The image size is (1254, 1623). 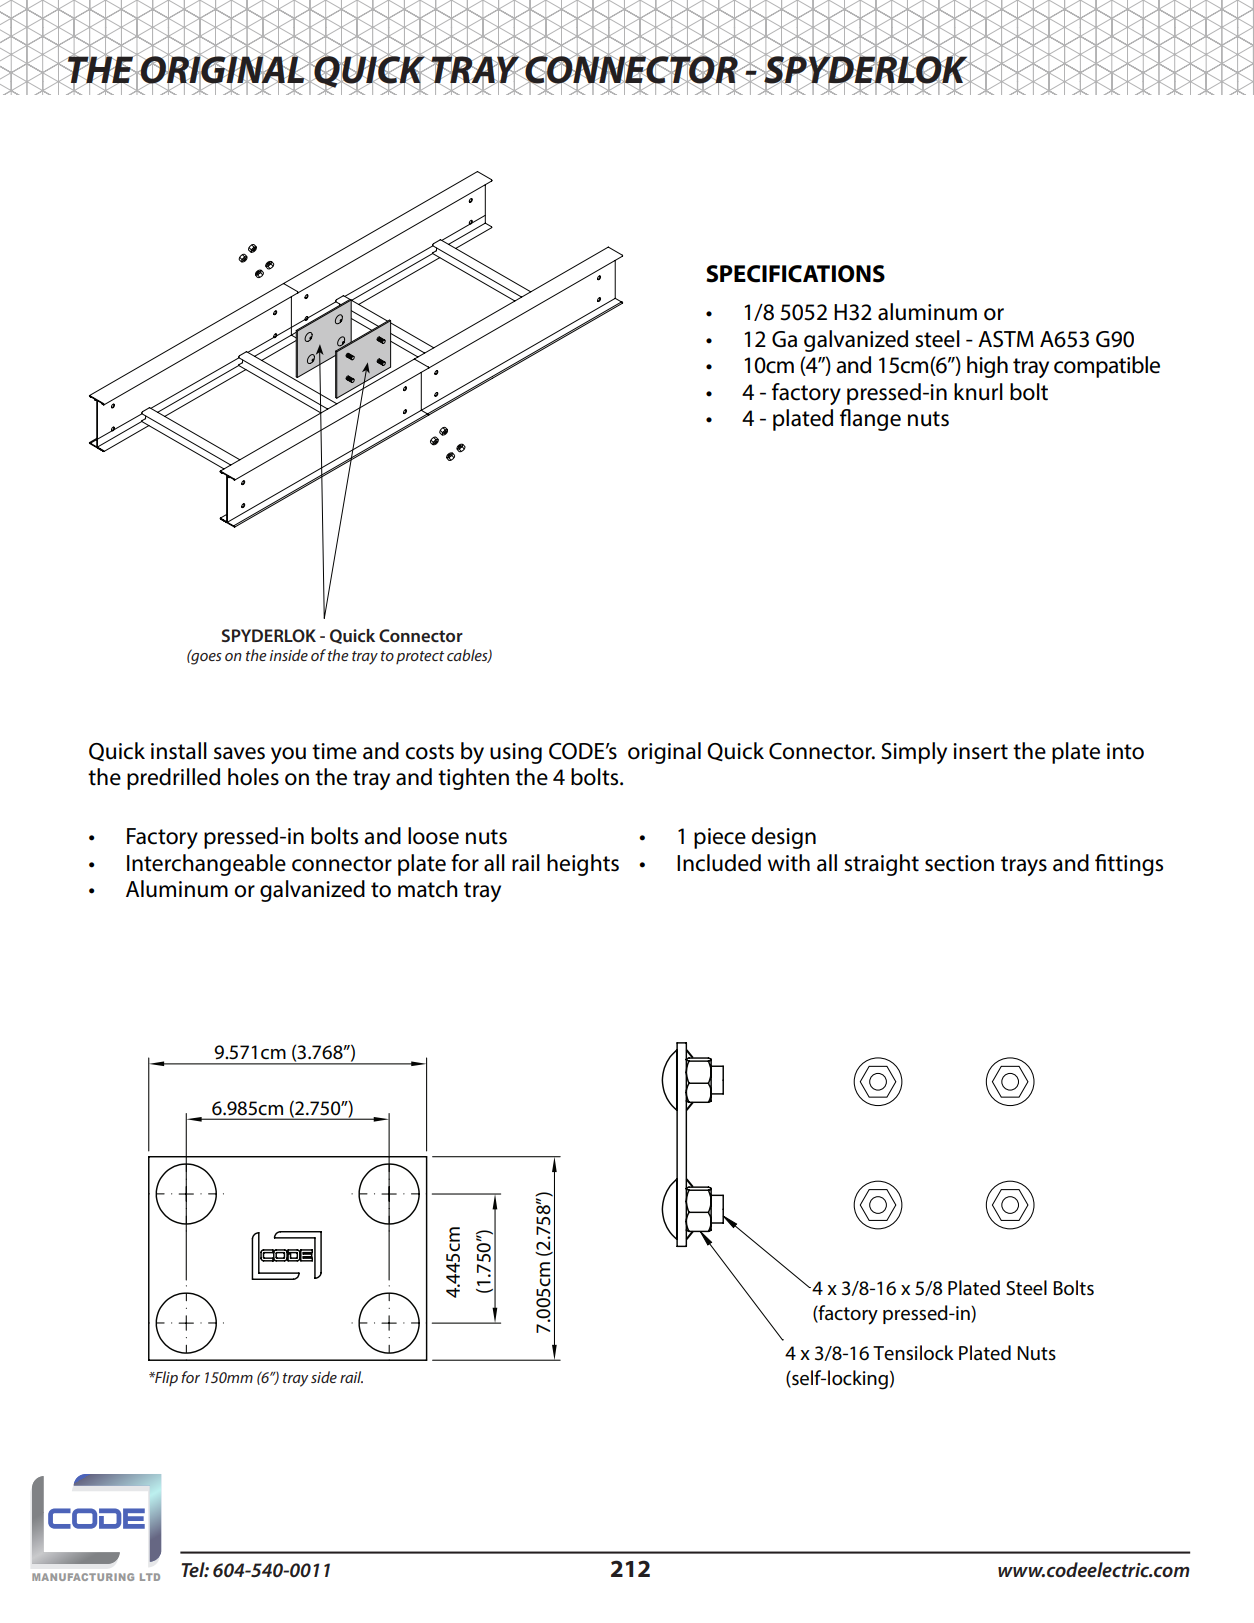 I want to click on loose, so click(x=433, y=836).
